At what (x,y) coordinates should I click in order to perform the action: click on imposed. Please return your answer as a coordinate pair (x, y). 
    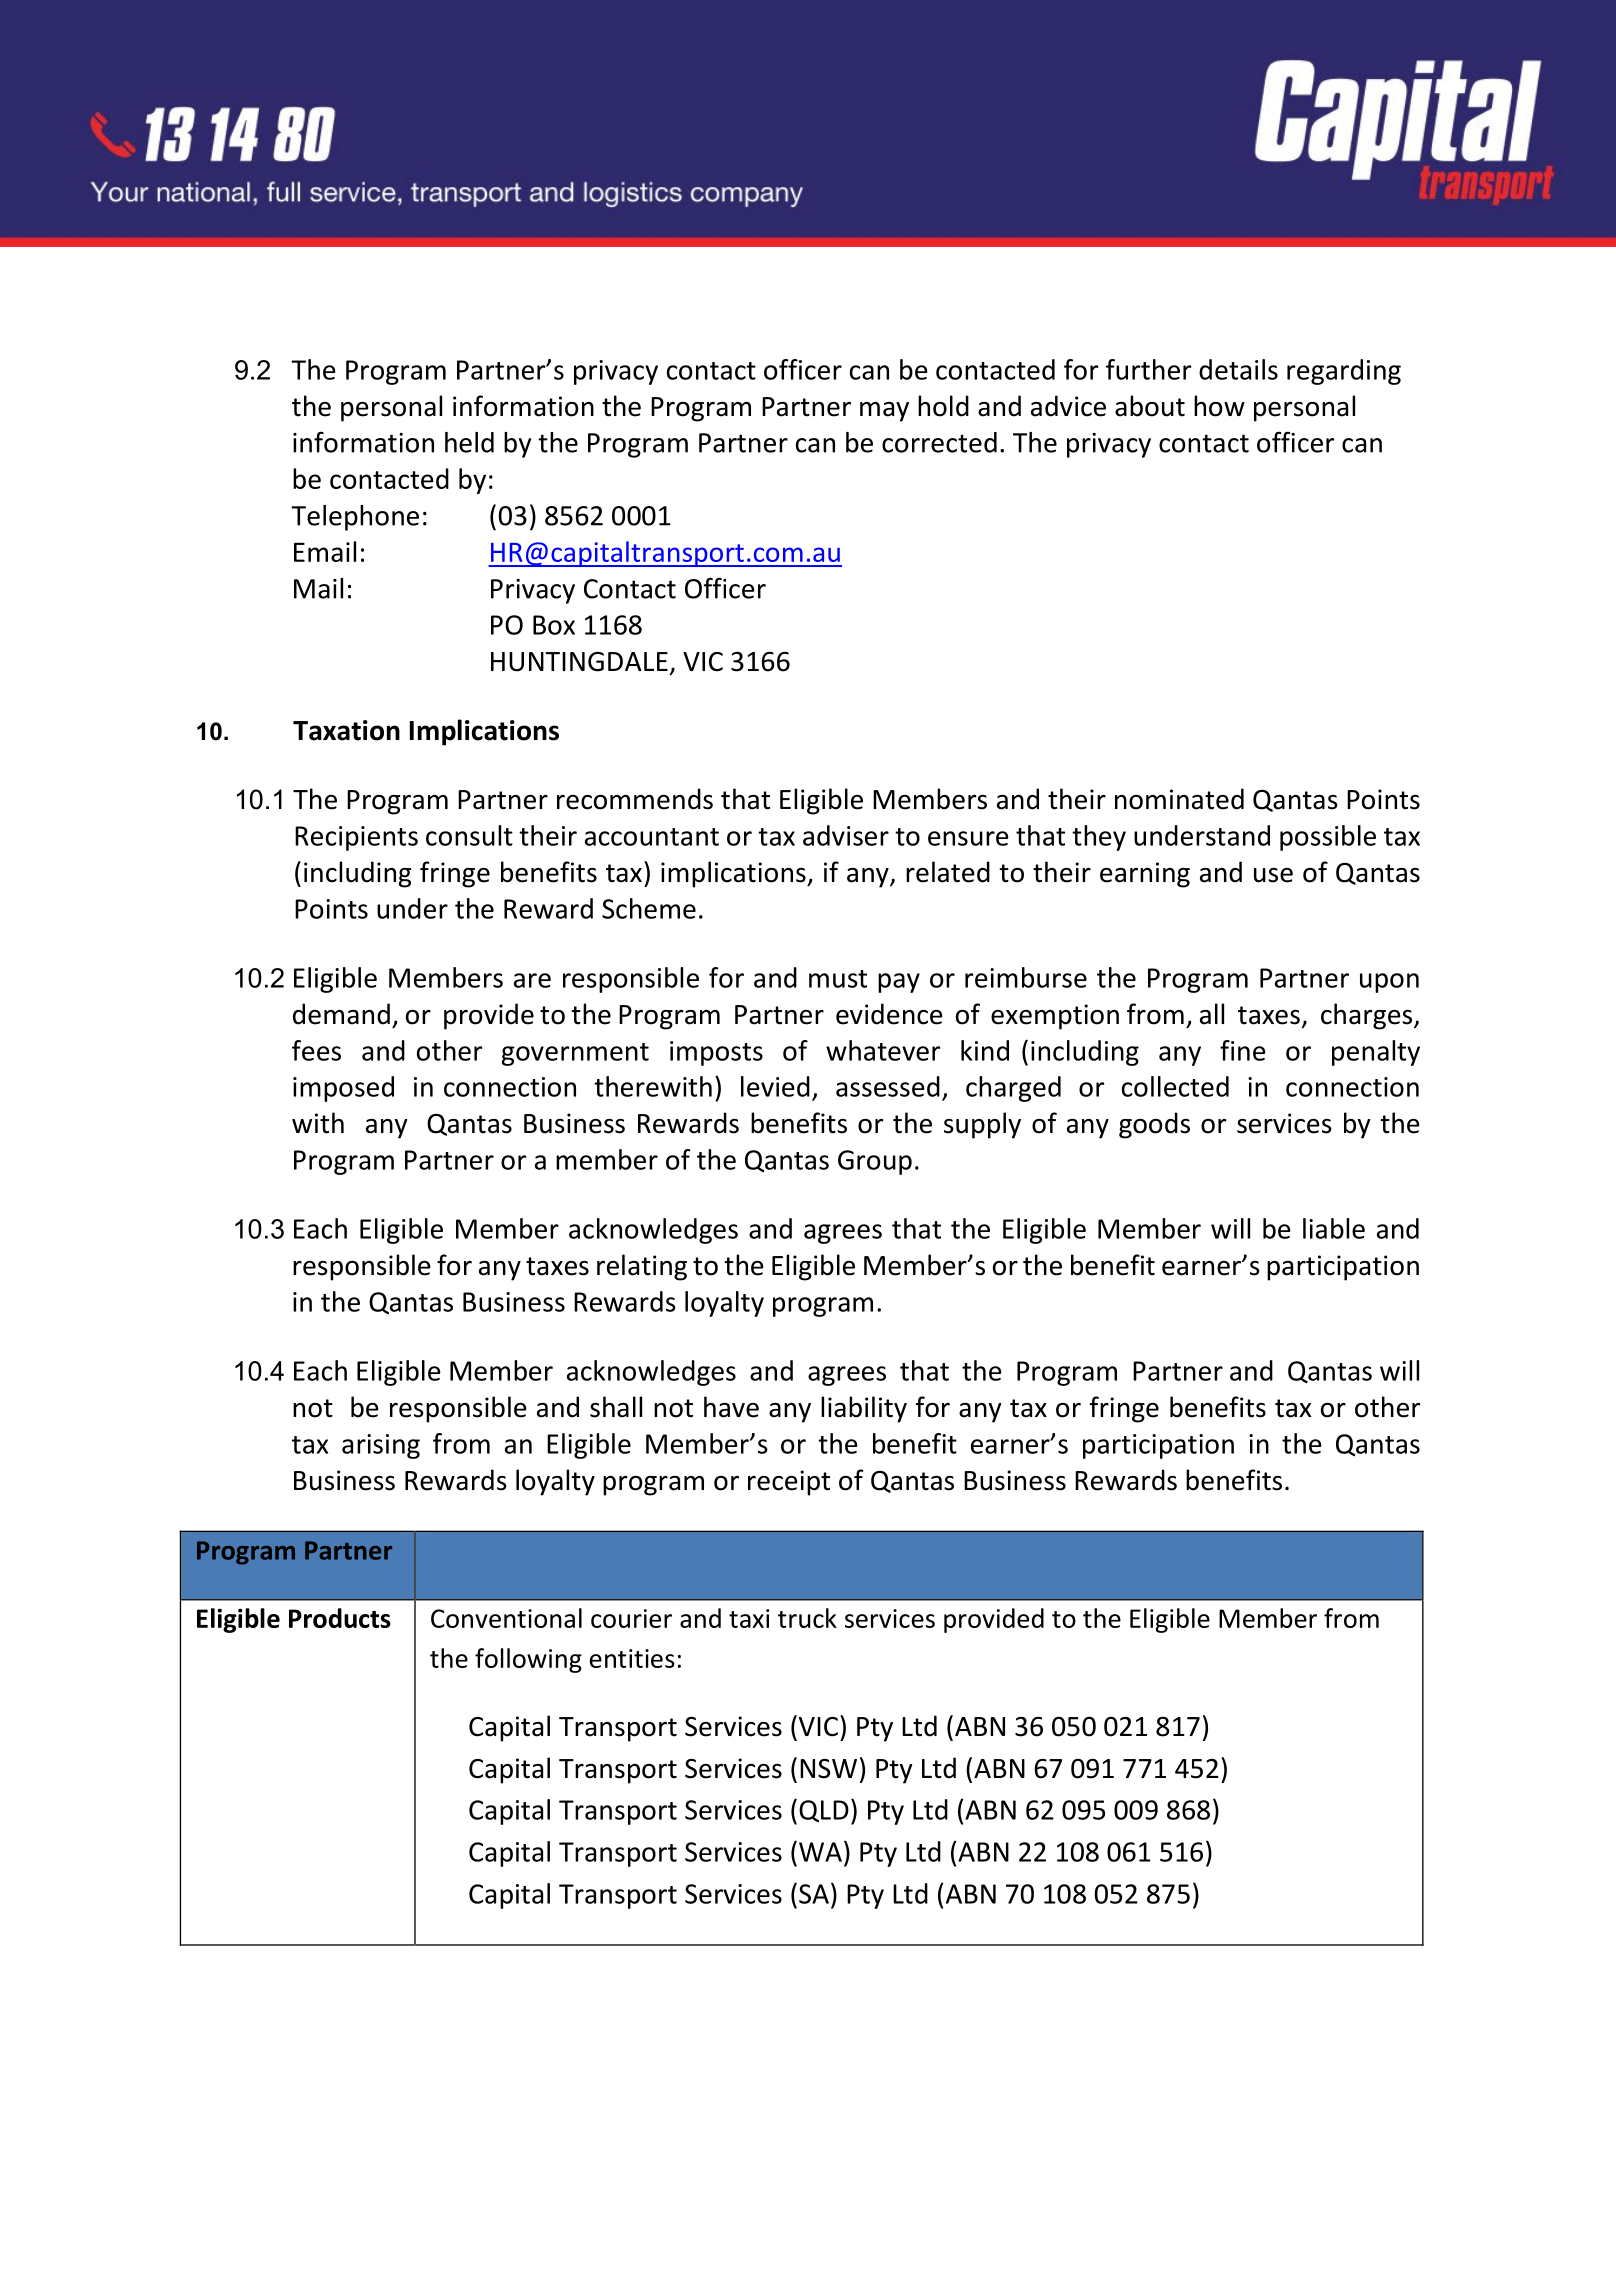
    Looking at the image, I should click on (343, 1089).
